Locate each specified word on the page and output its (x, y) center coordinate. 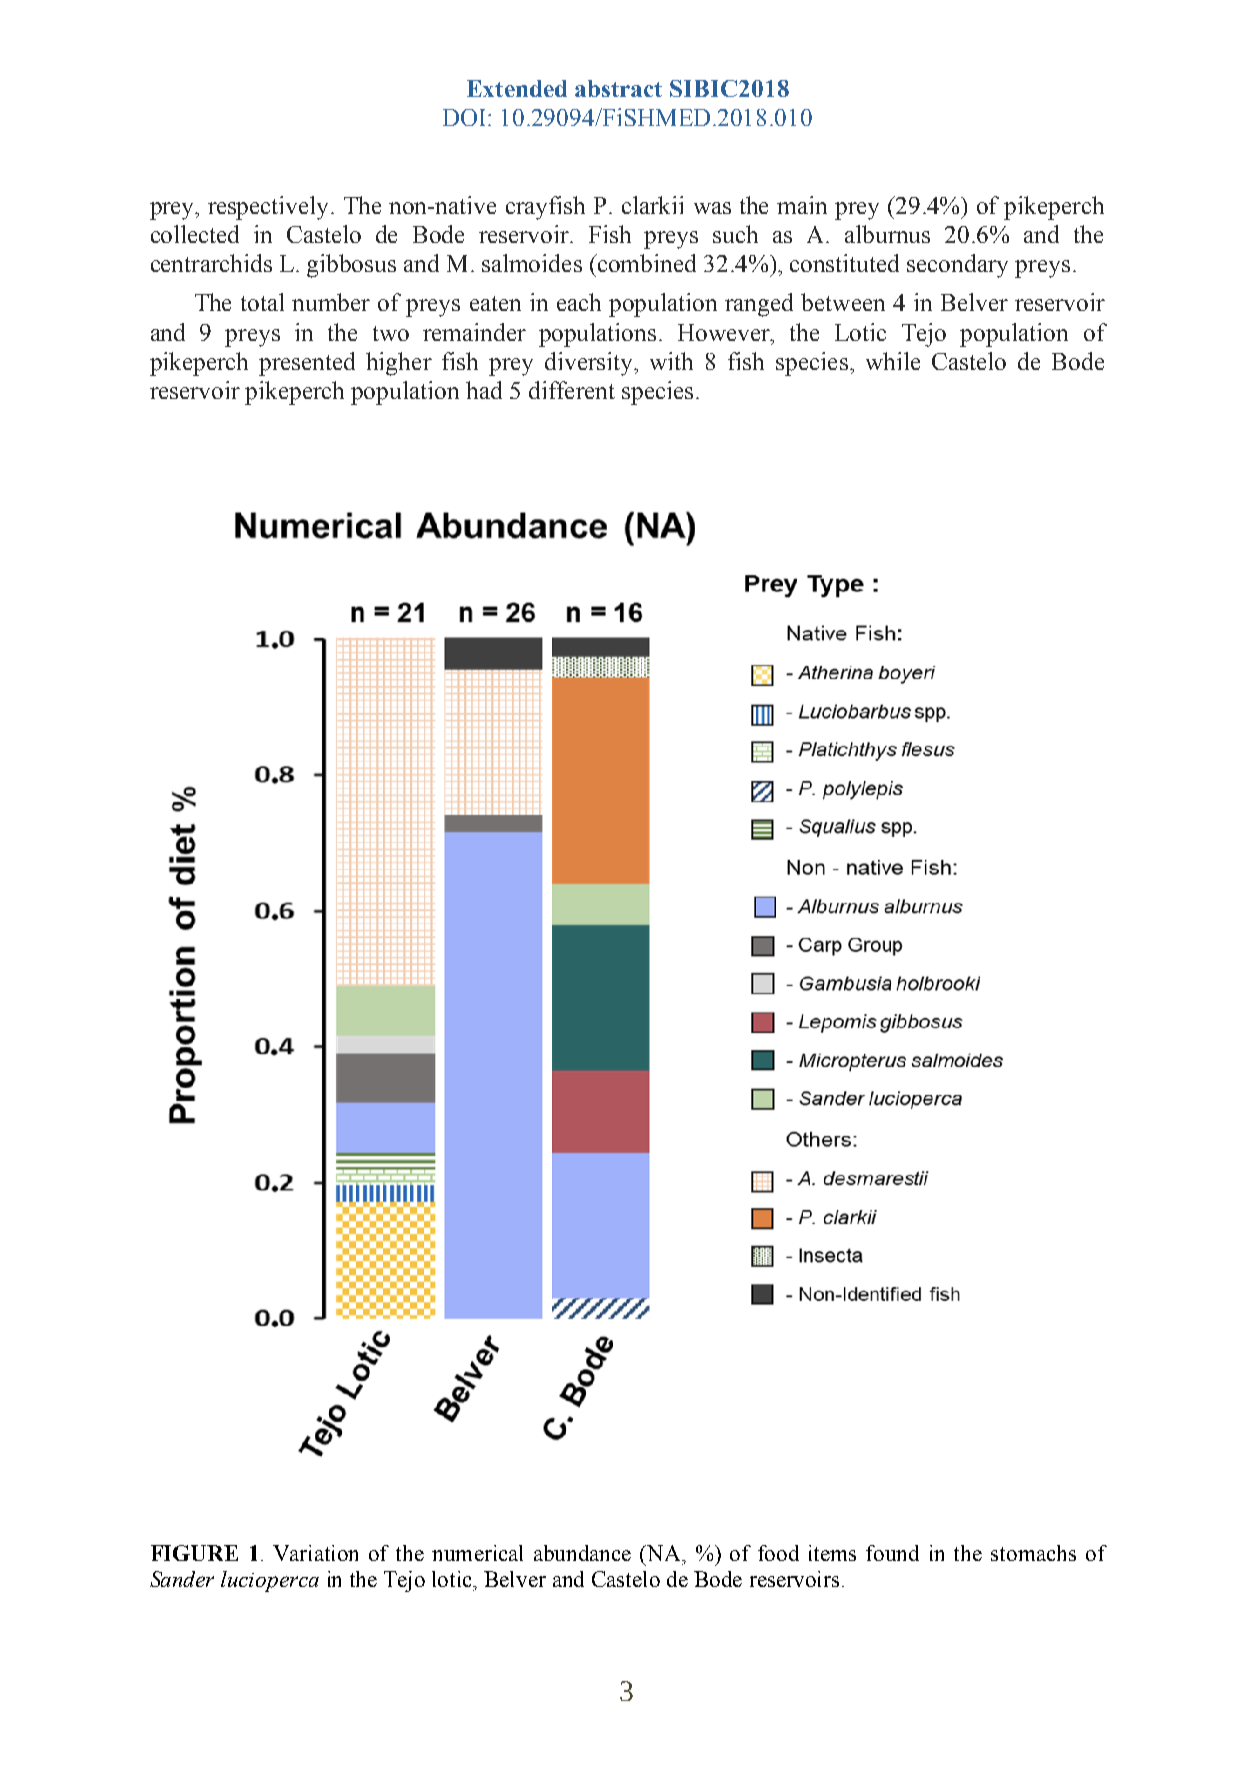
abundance (582, 1553)
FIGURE (194, 1553)
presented (307, 364)
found (892, 1553)
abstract (618, 88)
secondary (957, 266)
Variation (315, 1553)
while (893, 361)
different (572, 390)
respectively (270, 208)
